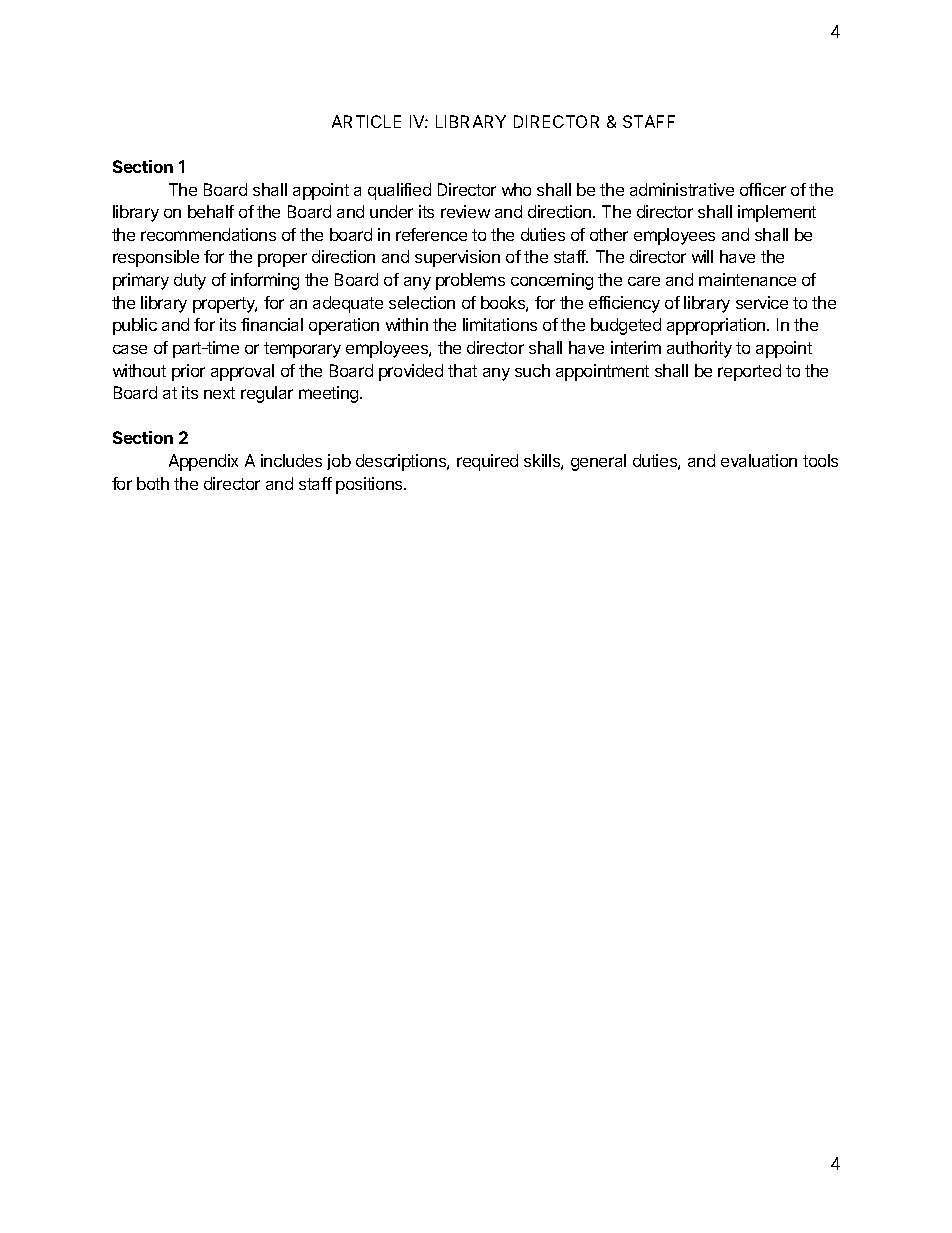 The image size is (952, 1233). I want to click on ARTICLE, so click(366, 121).
